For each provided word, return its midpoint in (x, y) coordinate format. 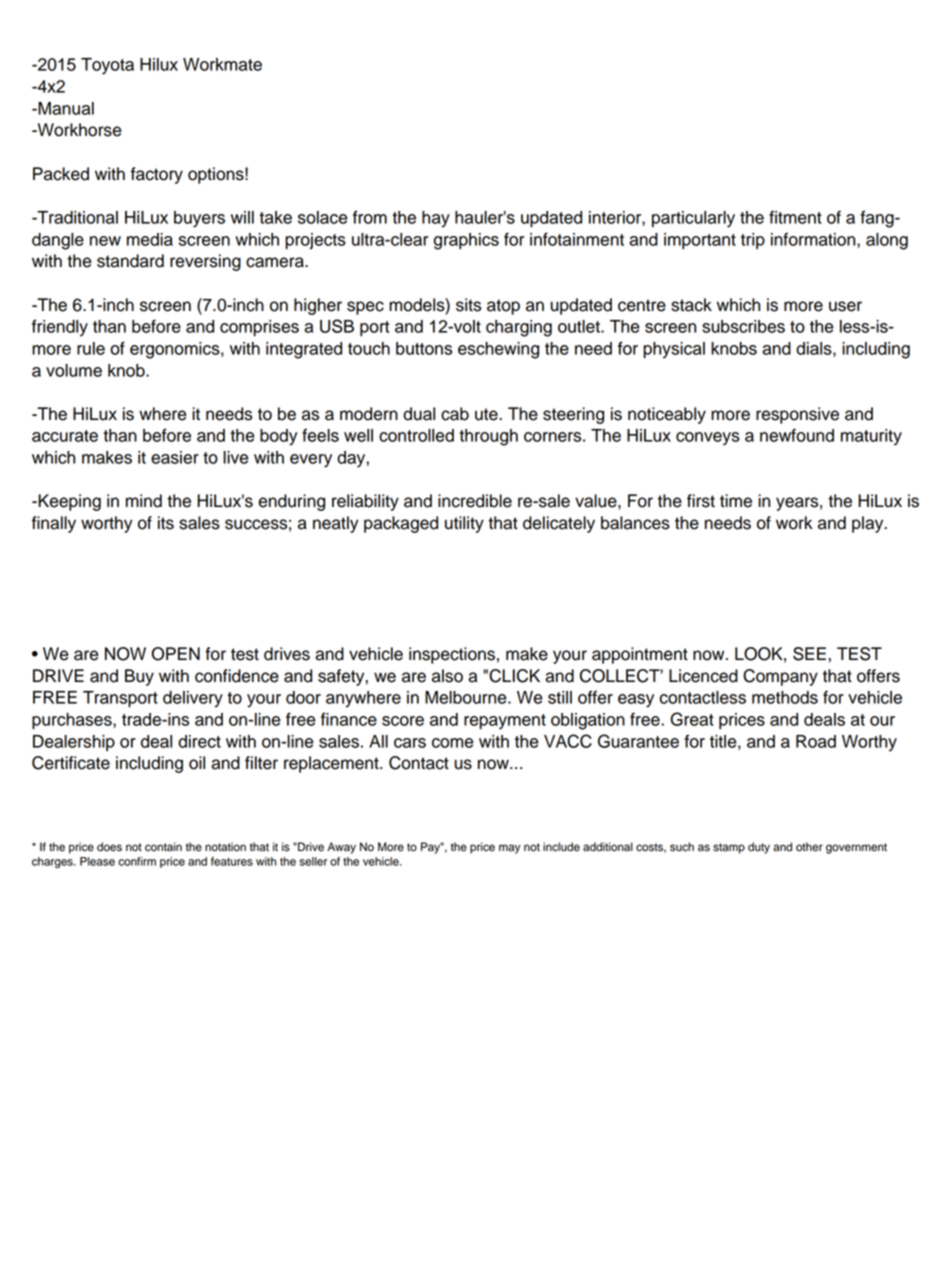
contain (163, 847)
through (488, 437)
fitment (795, 217)
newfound (797, 435)
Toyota (107, 66)
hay (436, 219)
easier (175, 457)
